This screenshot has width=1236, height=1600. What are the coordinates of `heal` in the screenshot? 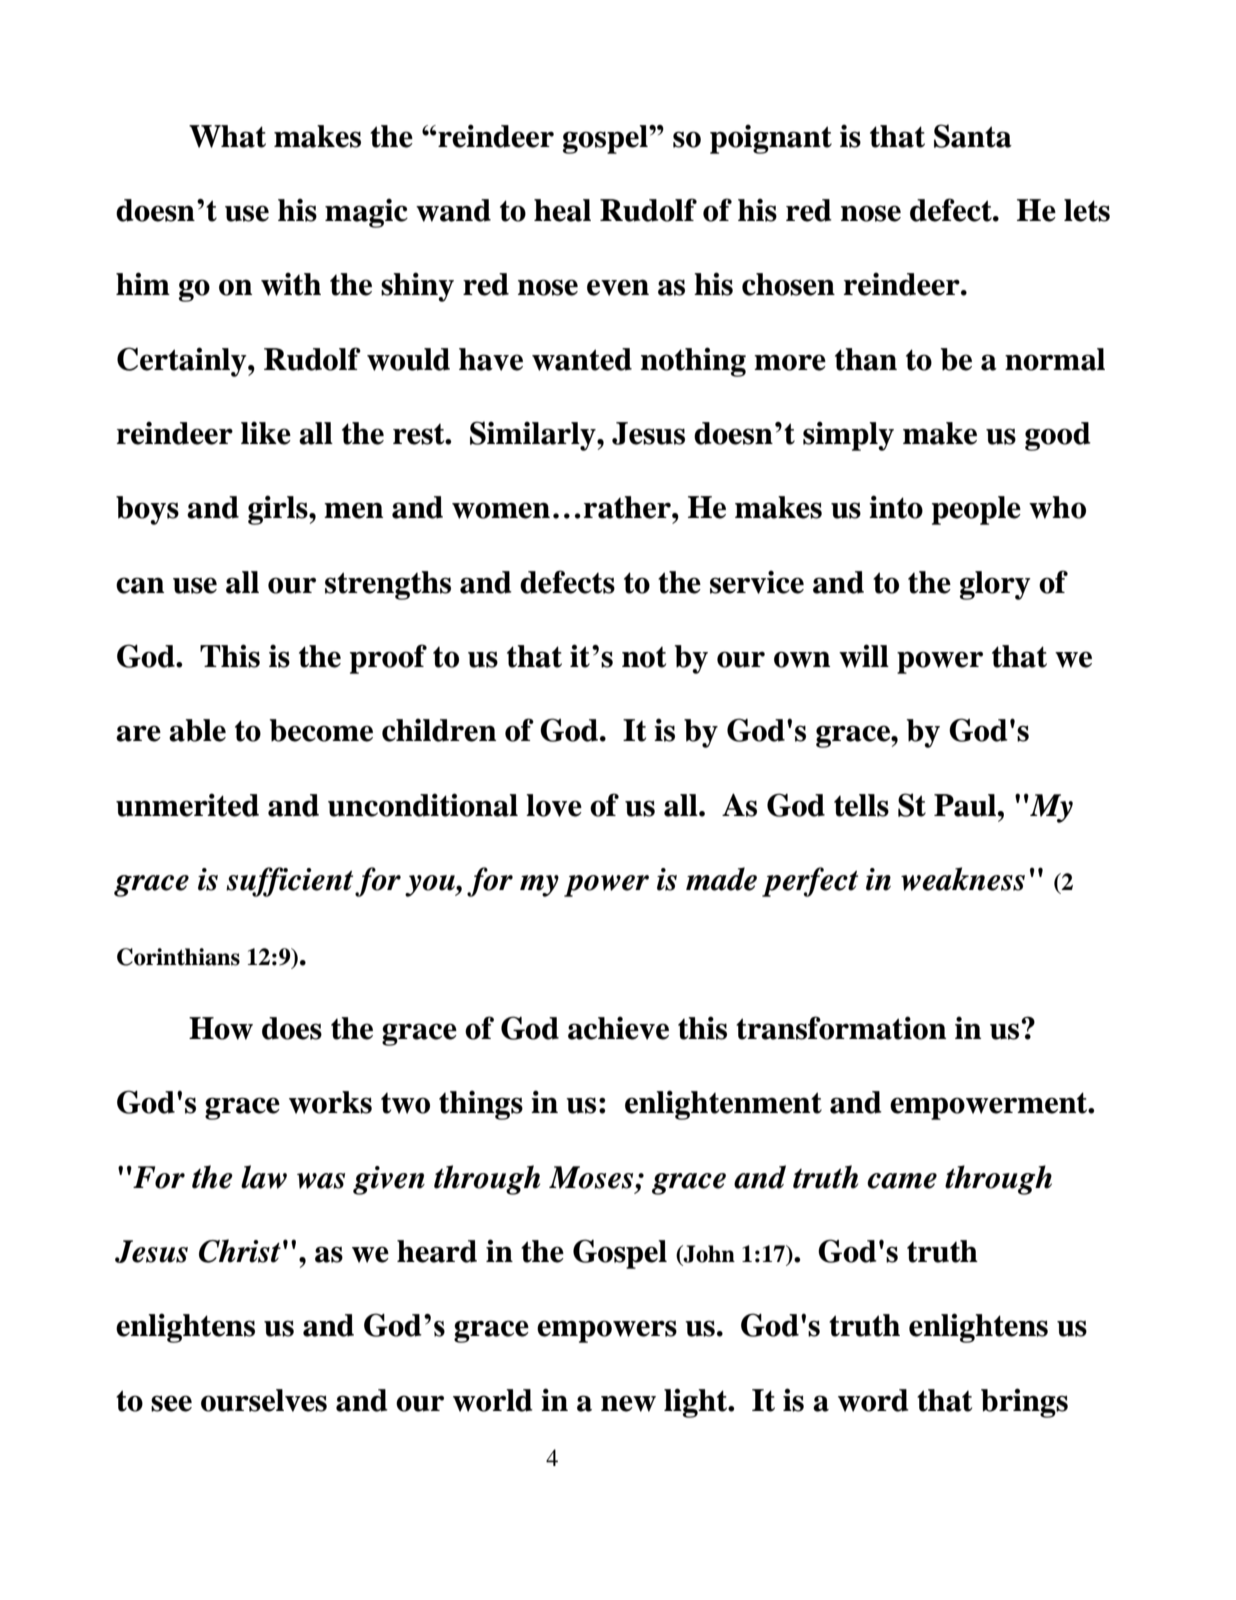 It's located at (562, 210).
